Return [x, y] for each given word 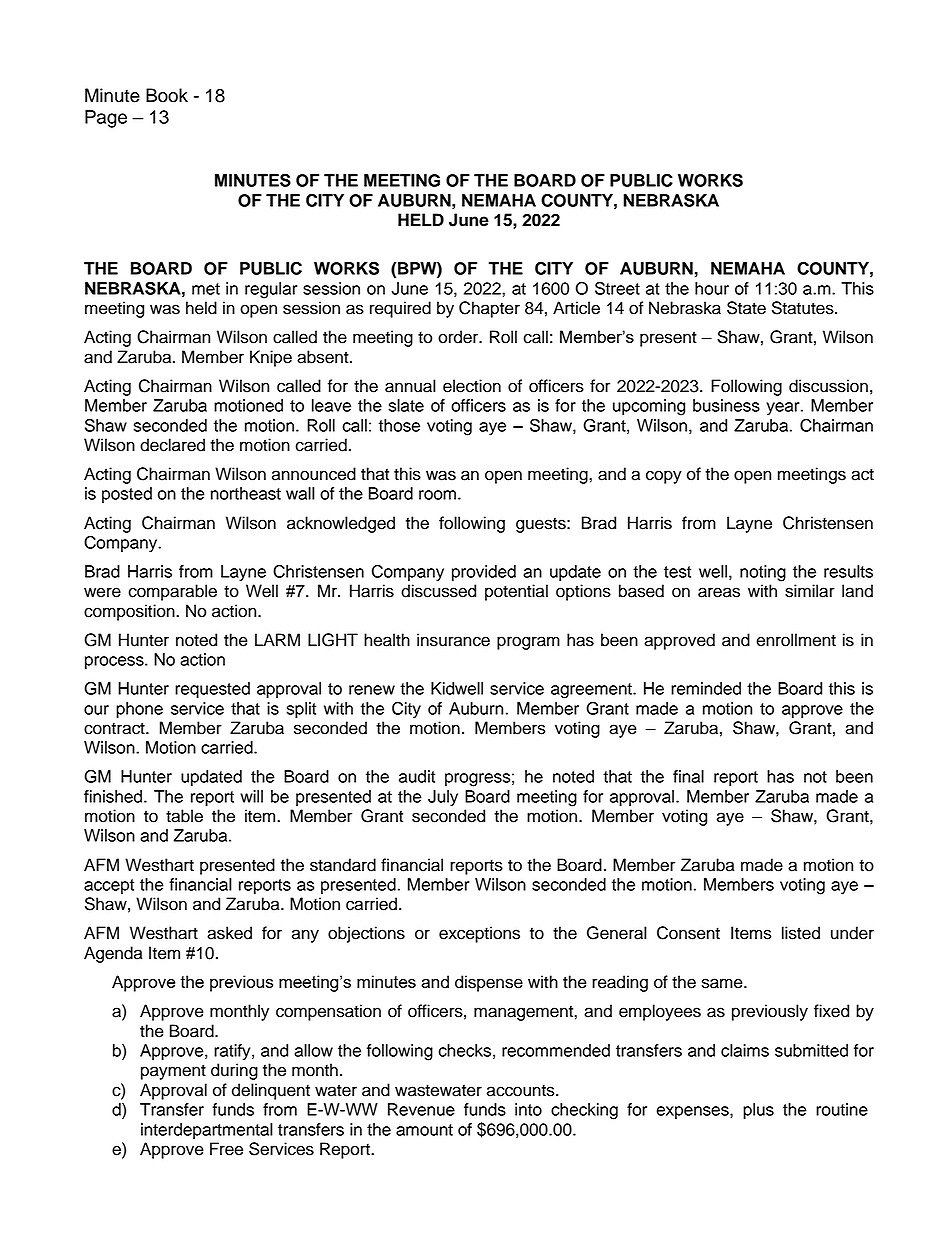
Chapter [489, 309]
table [184, 816]
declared [172, 445]
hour [712, 288]
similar [810, 591]
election [472, 386]
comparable [172, 592]
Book [167, 95]
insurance [453, 640]
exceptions [479, 934]
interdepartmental [207, 1131]
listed [801, 933]
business [726, 405]
